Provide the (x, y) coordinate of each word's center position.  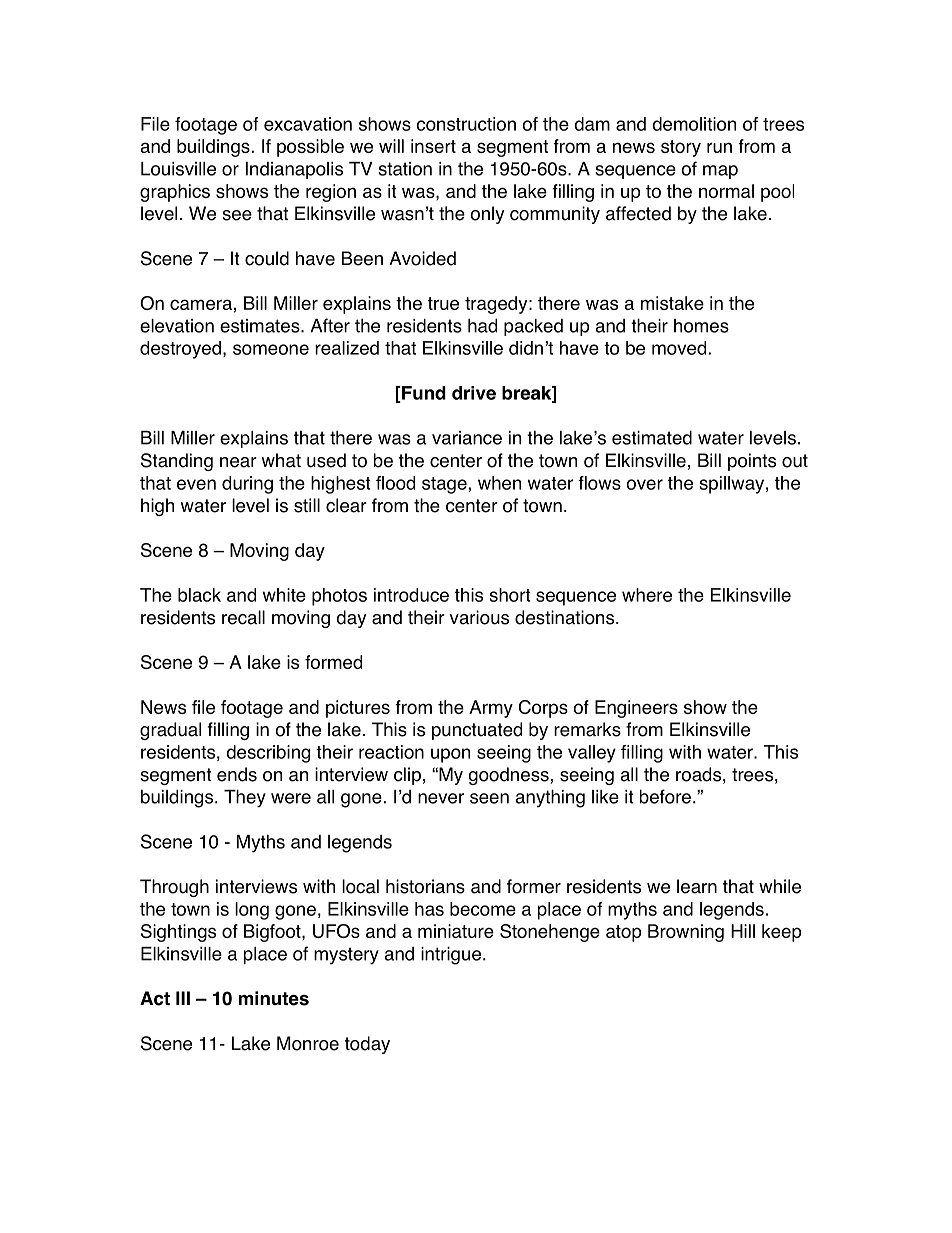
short (510, 595)
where (647, 595)
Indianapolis (294, 170)
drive (474, 393)
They (245, 798)
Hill (743, 931)
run (719, 147)
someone (271, 349)
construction (466, 124)
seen (489, 798)
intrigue (451, 956)
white (284, 595)
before (665, 796)
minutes (274, 998)
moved (679, 348)
